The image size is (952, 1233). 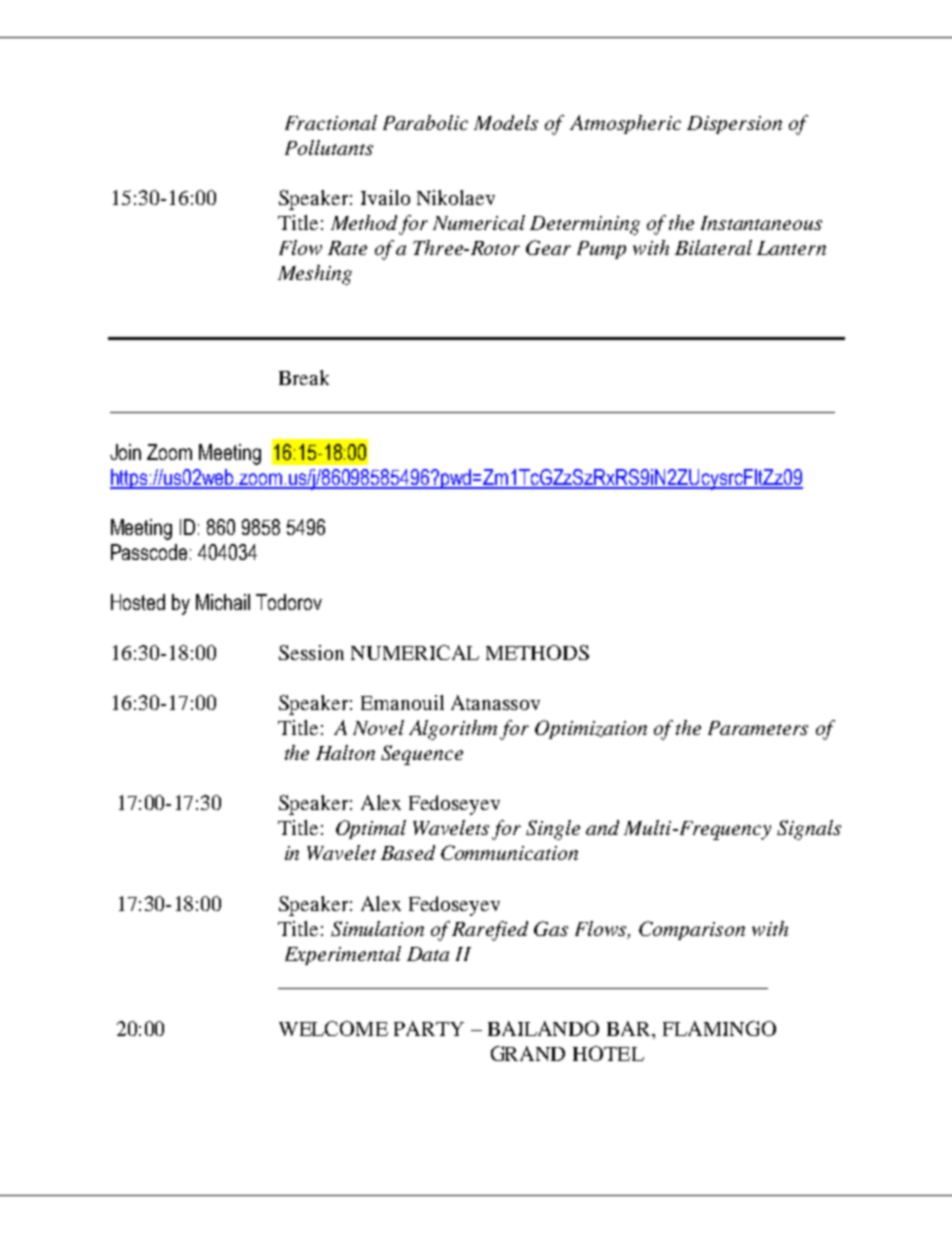 I want to click on Dispersion, so click(x=734, y=125).
